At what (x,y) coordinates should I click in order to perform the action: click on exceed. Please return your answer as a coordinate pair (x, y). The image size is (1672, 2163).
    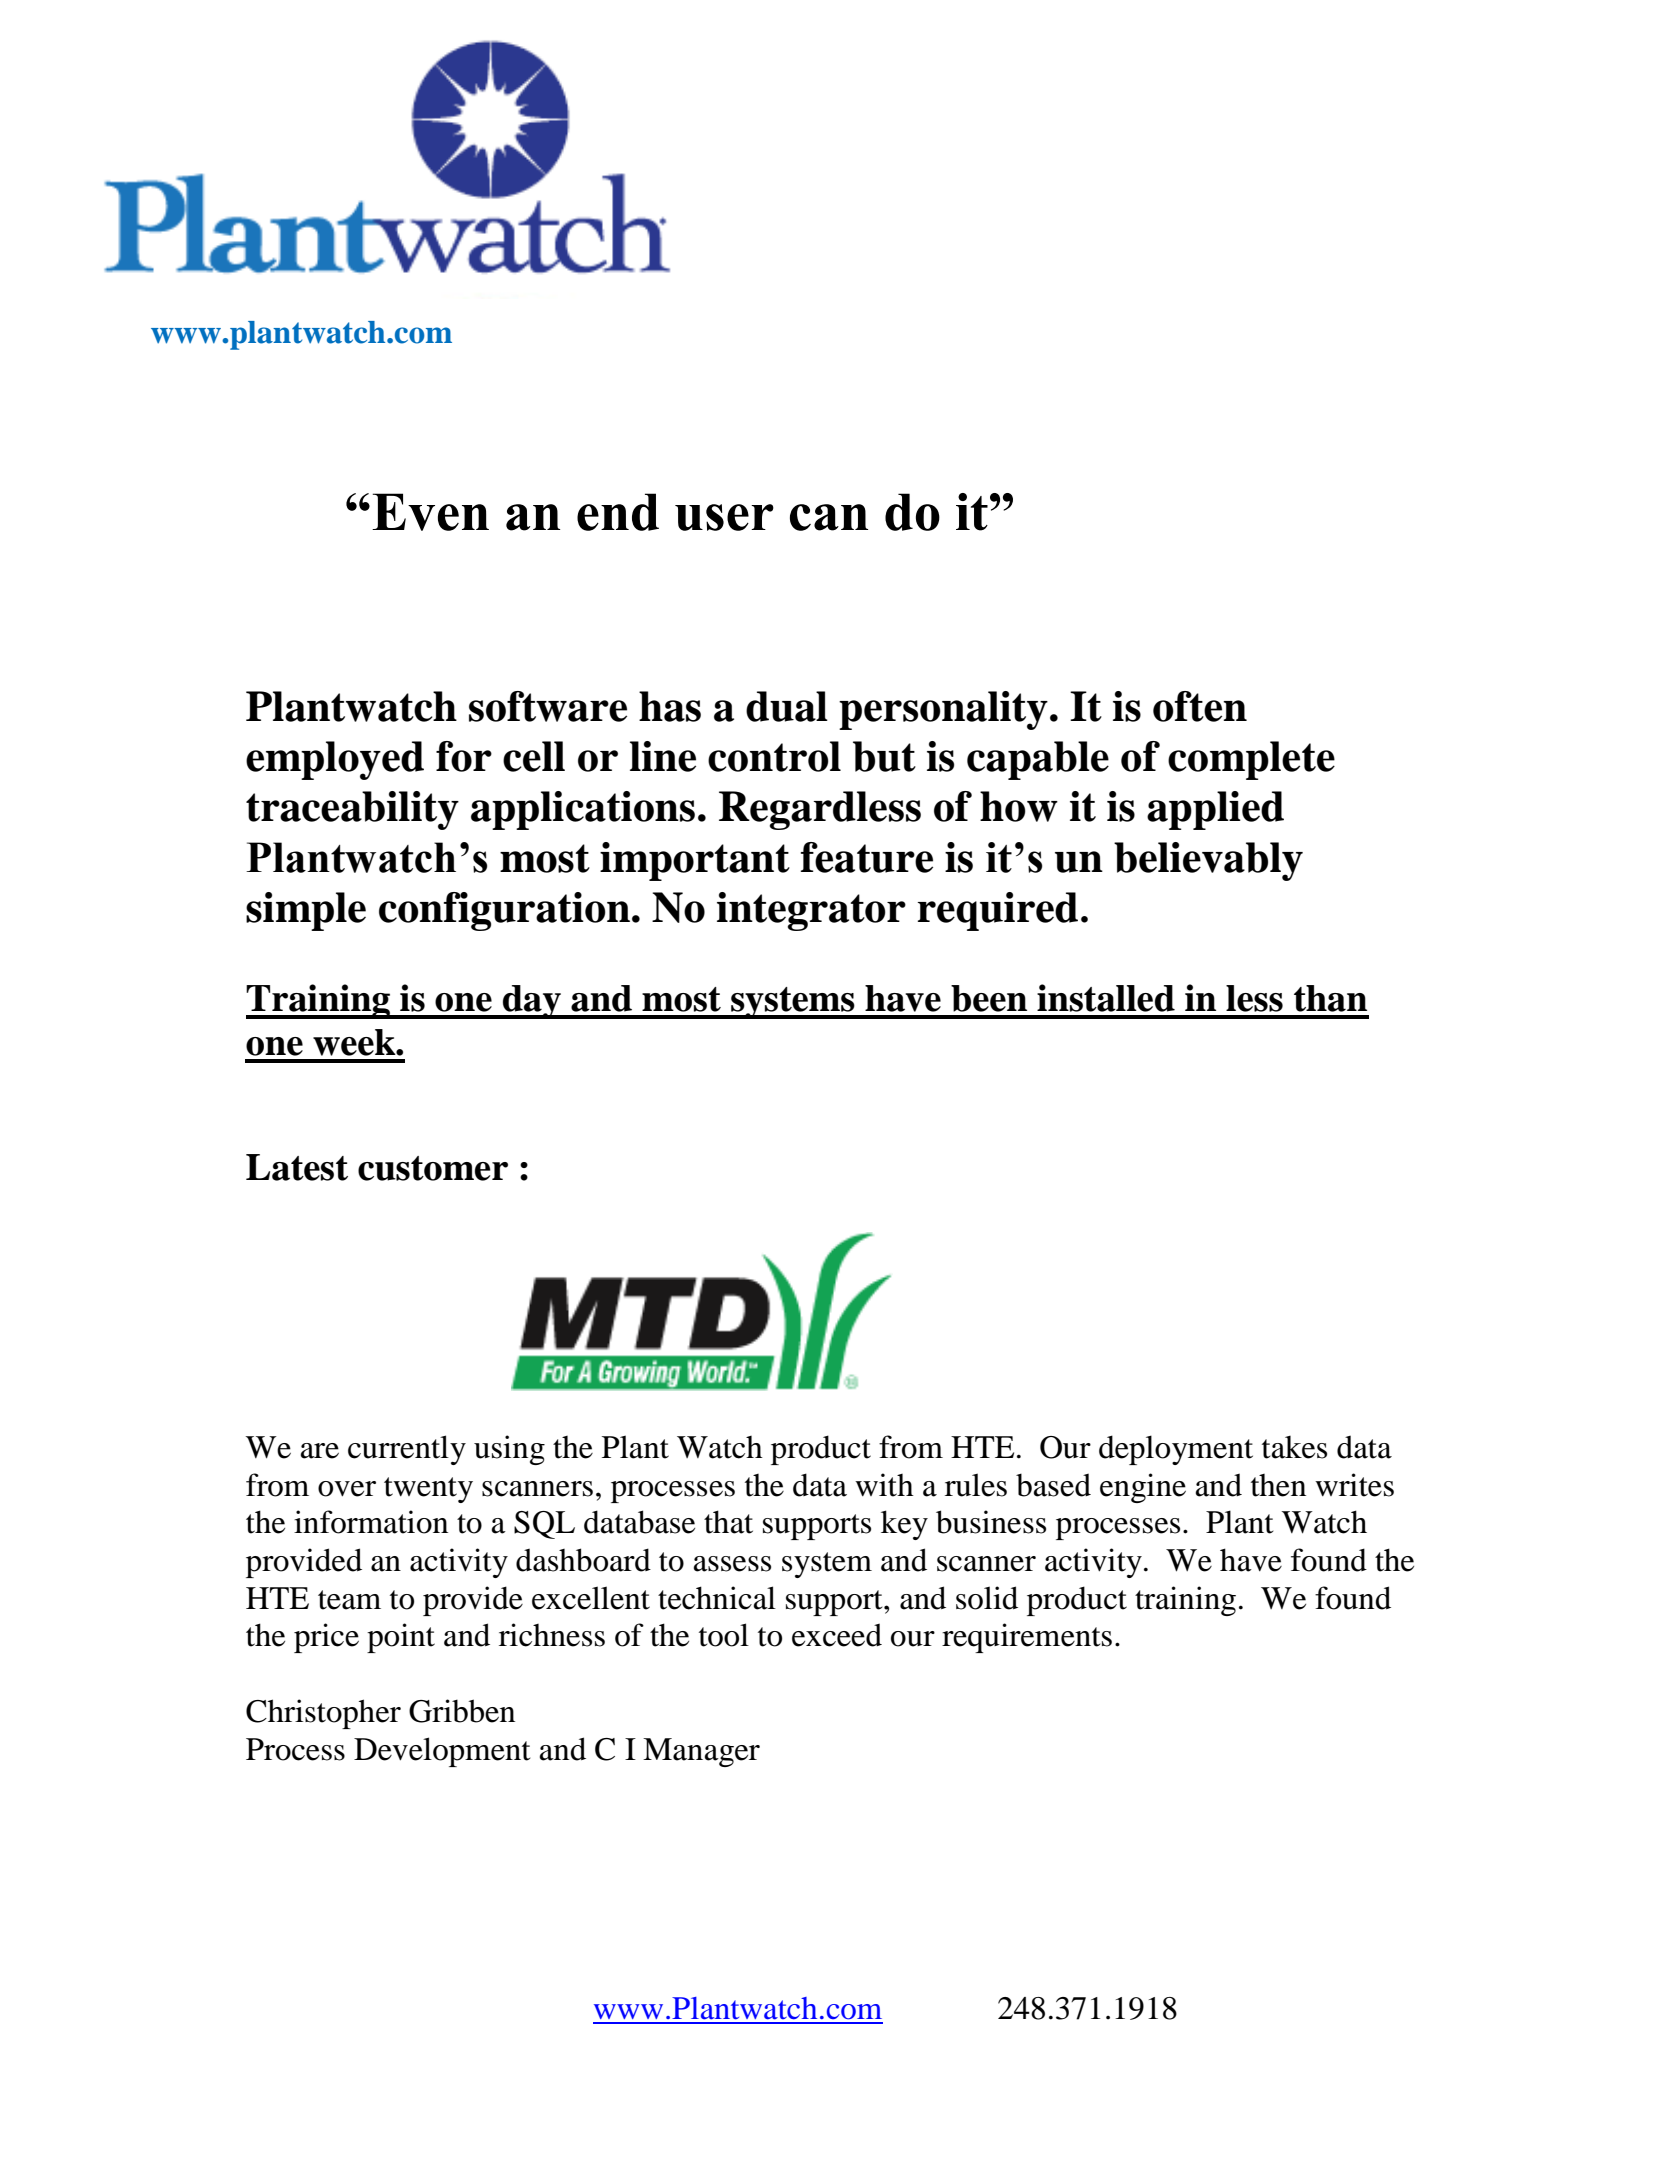
    Looking at the image, I should click on (837, 1635).
